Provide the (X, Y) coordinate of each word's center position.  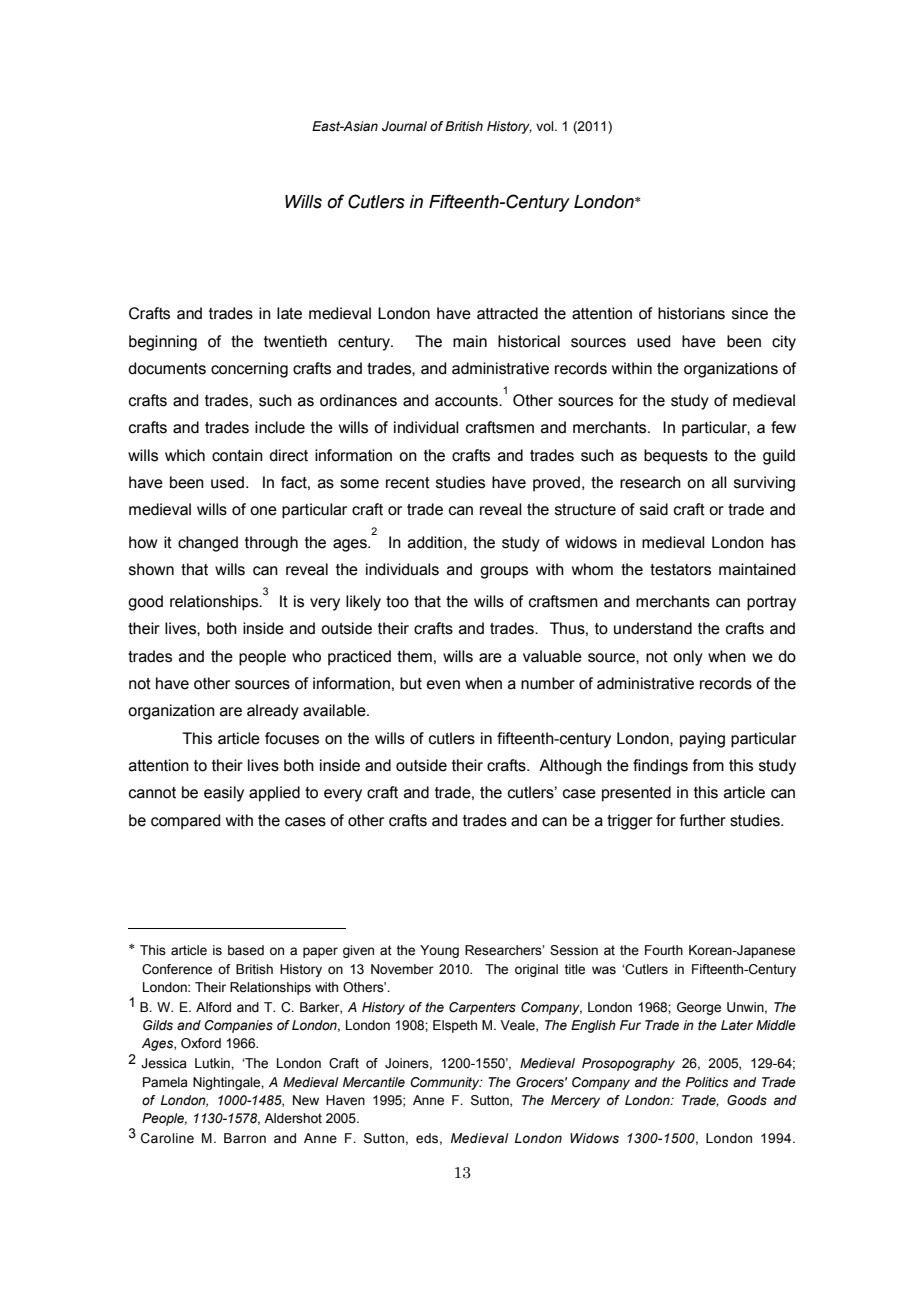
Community (446, 1083)
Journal (404, 126)
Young (439, 951)
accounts (467, 401)
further (702, 820)
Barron (245, 1138)
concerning (249, 370)
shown (151, 569)
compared (185, 822)
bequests (676, 457)
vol (546, 126)
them (414, 656)
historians (691, 313)
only (688, 658)
